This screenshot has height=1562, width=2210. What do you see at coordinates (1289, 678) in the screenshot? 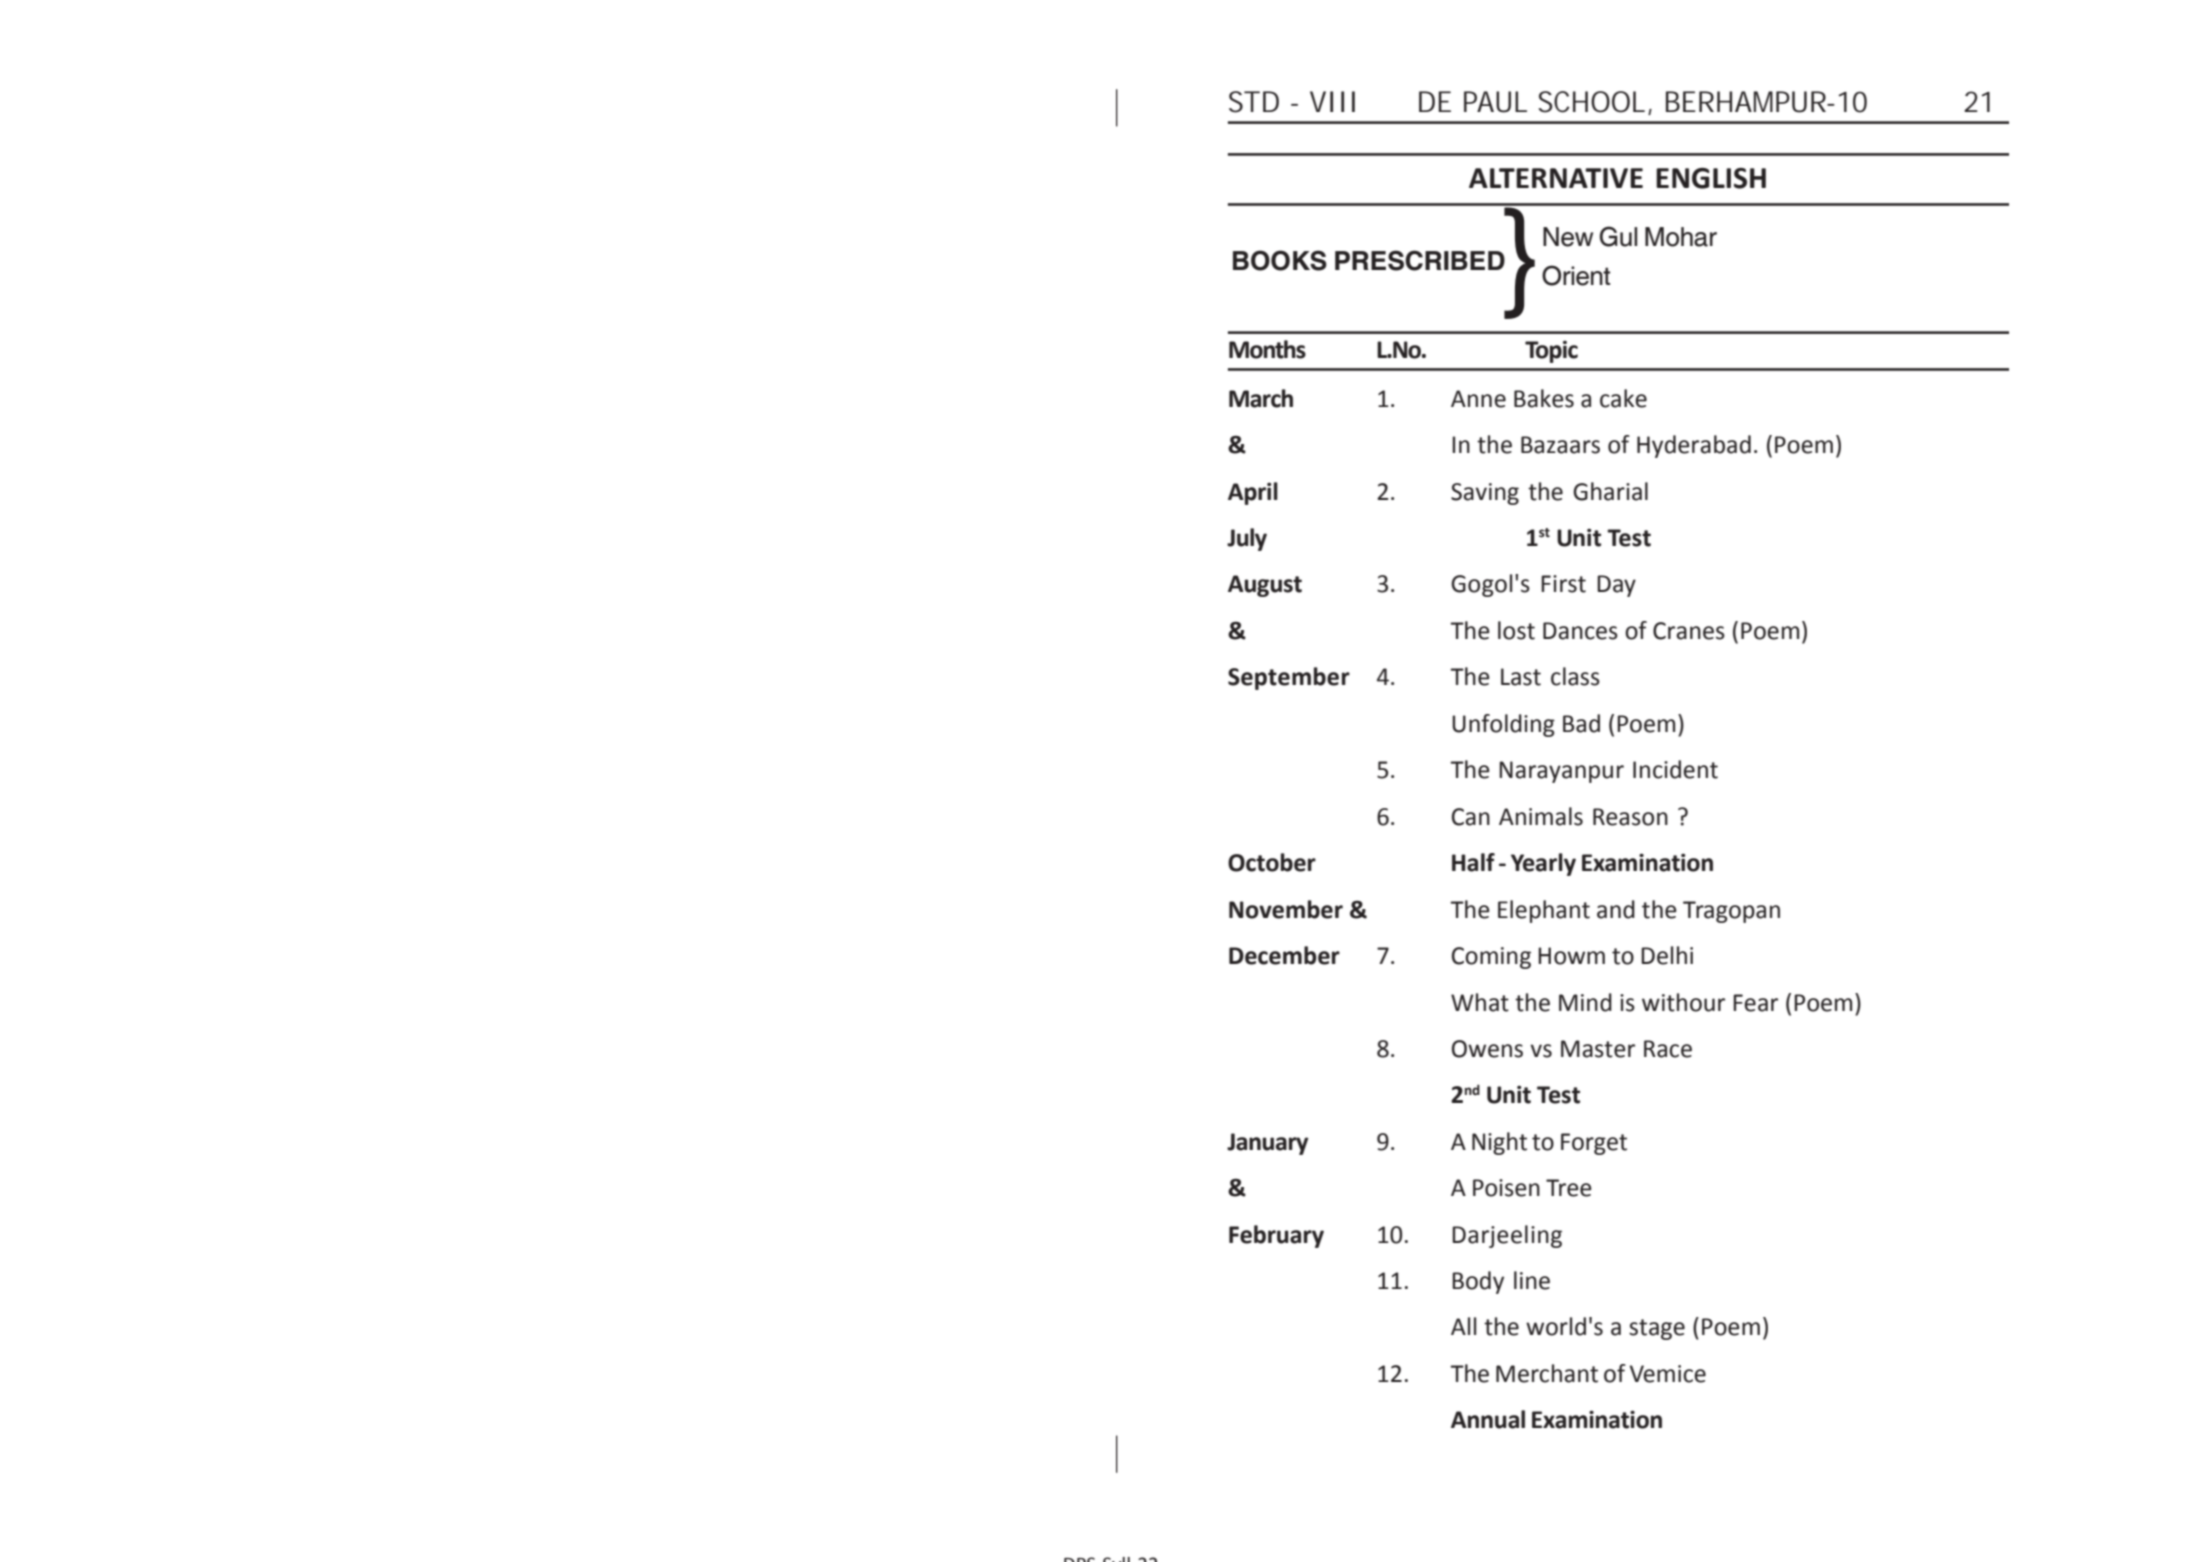
I see `September` at bounding box center [1289, 678].
